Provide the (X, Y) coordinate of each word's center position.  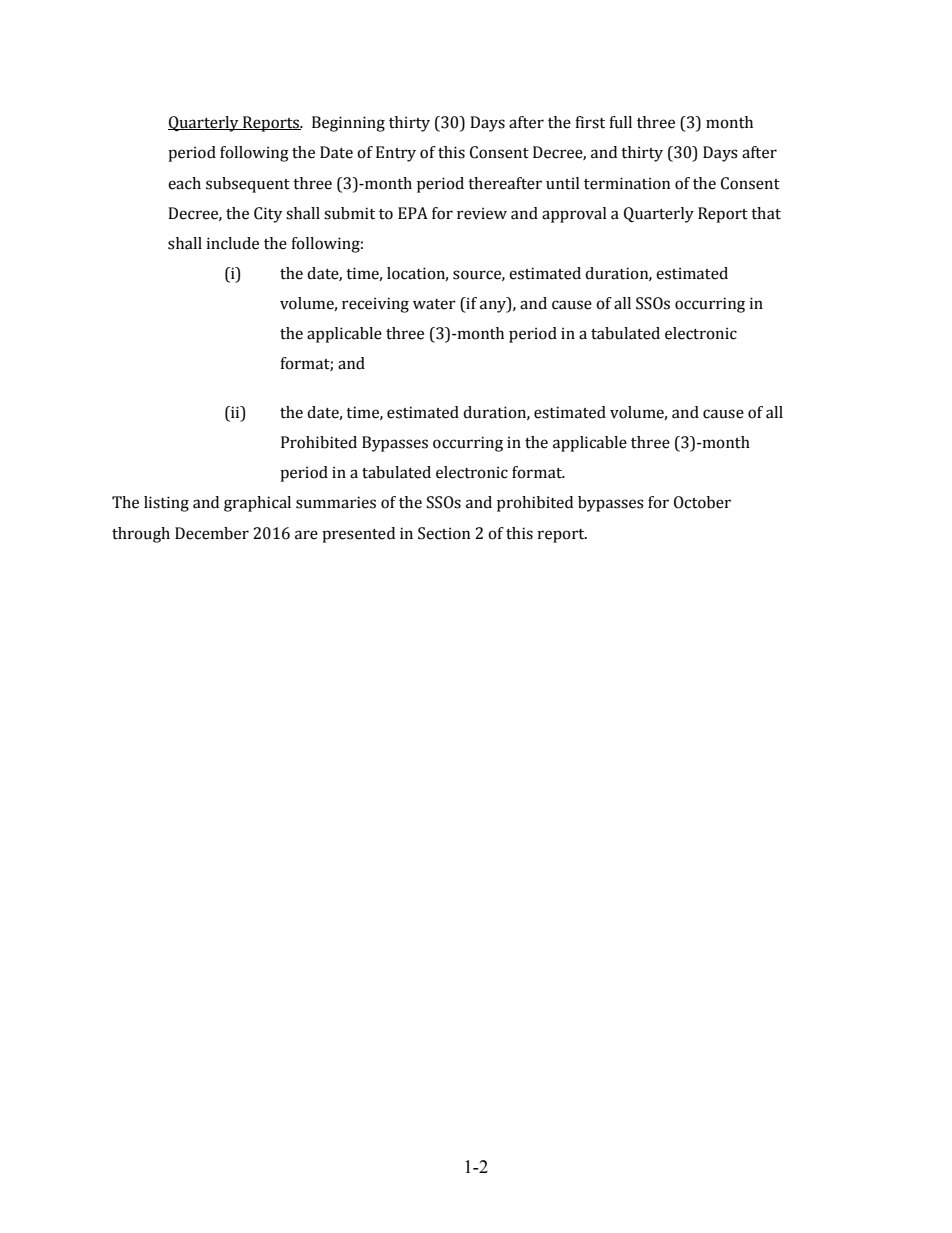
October (702, 502)
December (212, 533)
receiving (375, 305)
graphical (257, 504)
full (620, 122)
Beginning (348, 124)
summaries (336, 502)
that (766, 213)
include (232, 243)
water (434, 304)
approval (574, 215)
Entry (396, 154)
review (482, 213)
